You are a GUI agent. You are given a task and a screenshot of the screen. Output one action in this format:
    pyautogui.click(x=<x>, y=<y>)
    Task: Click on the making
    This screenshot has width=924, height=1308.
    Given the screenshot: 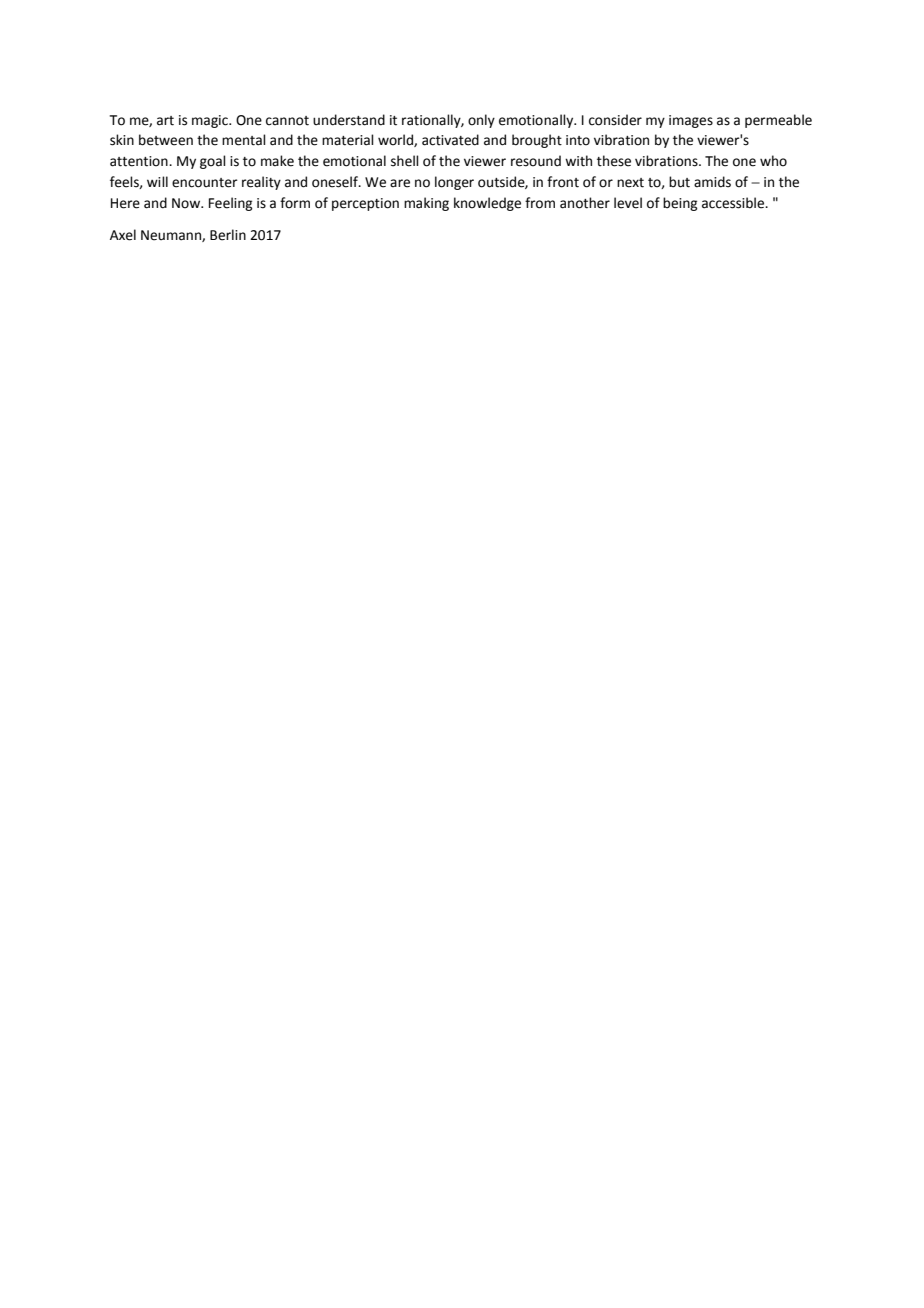 What is the action you would take?
    pyautogui.click(x=426, y=204)
